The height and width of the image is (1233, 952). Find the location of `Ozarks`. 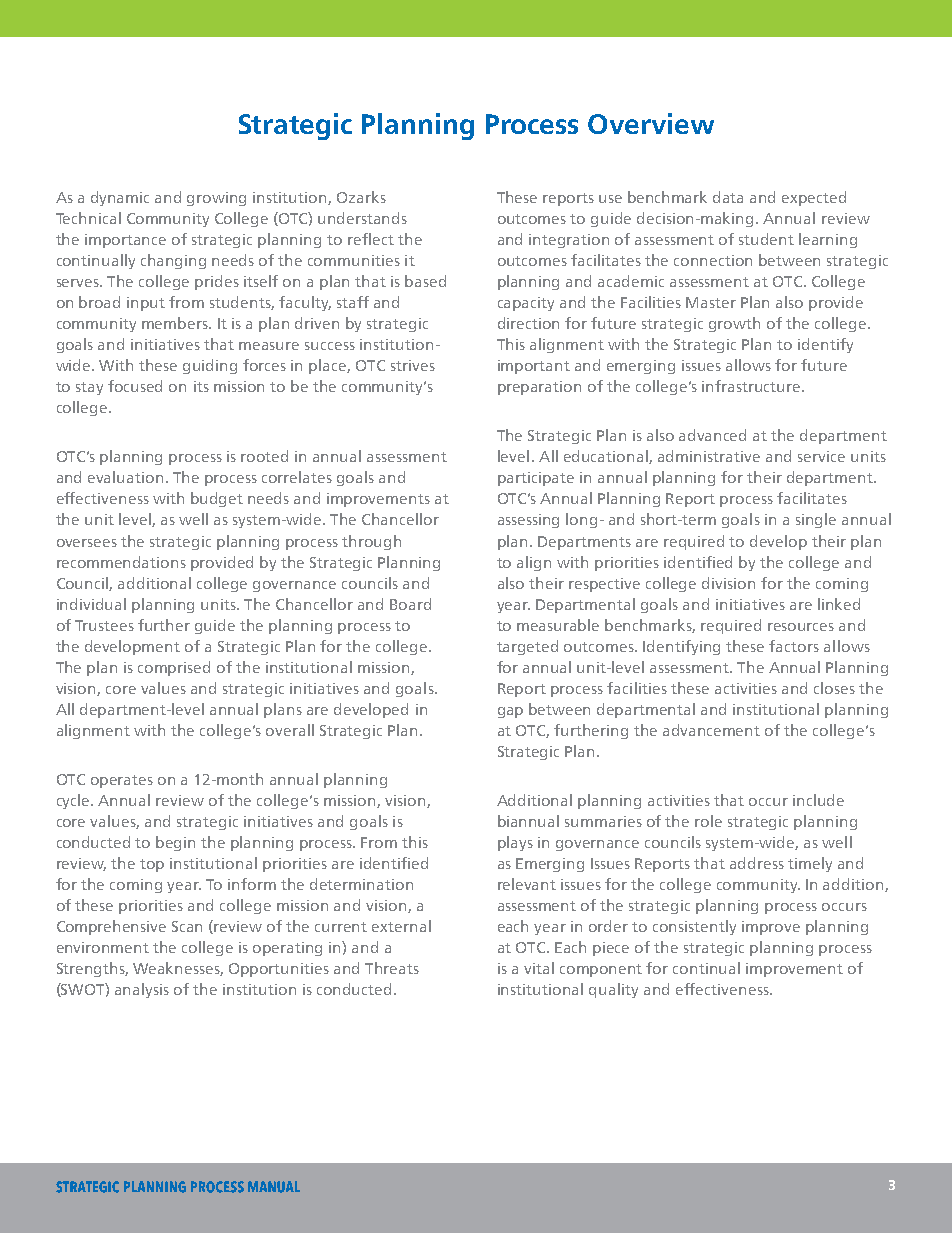

Ozarks is located at coordinates (361, 197).
